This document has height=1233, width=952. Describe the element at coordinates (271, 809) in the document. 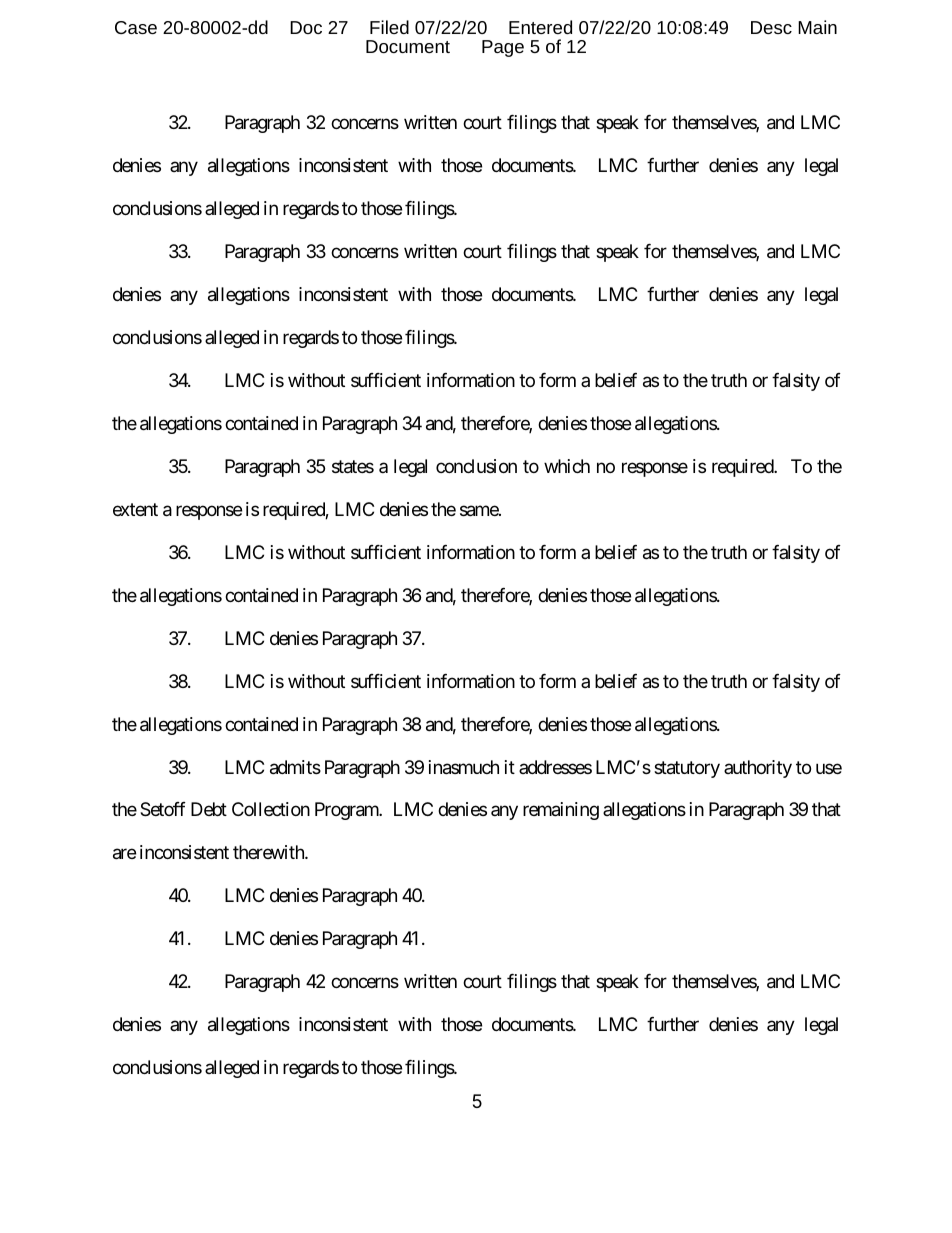

I see `Collection` at that location.
